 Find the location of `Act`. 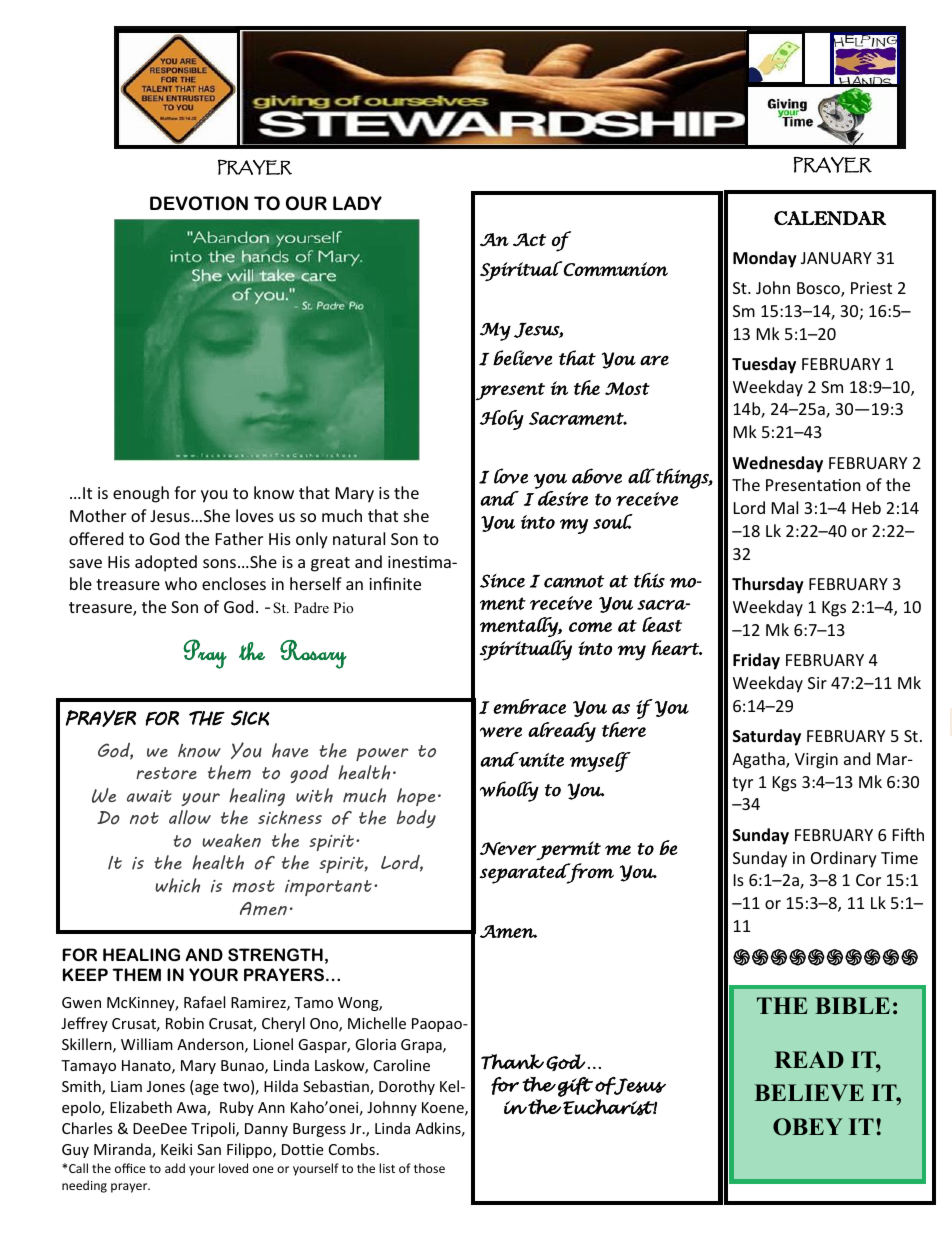

Act is located at coordinates (529, 240).
